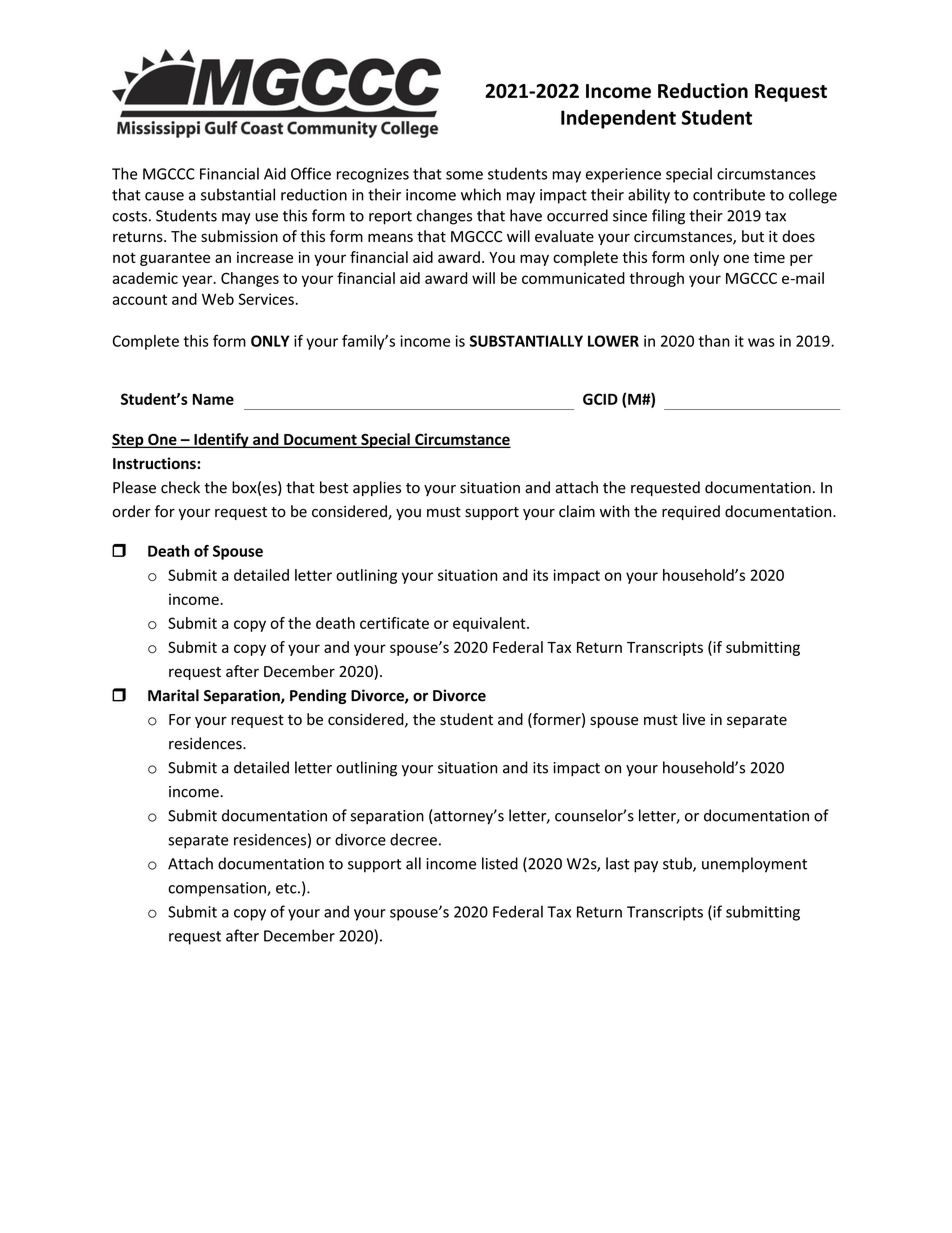  What do you see at coordinates (218, 889) in the page?
I see `compensation` at bounding box center [218, 889].
